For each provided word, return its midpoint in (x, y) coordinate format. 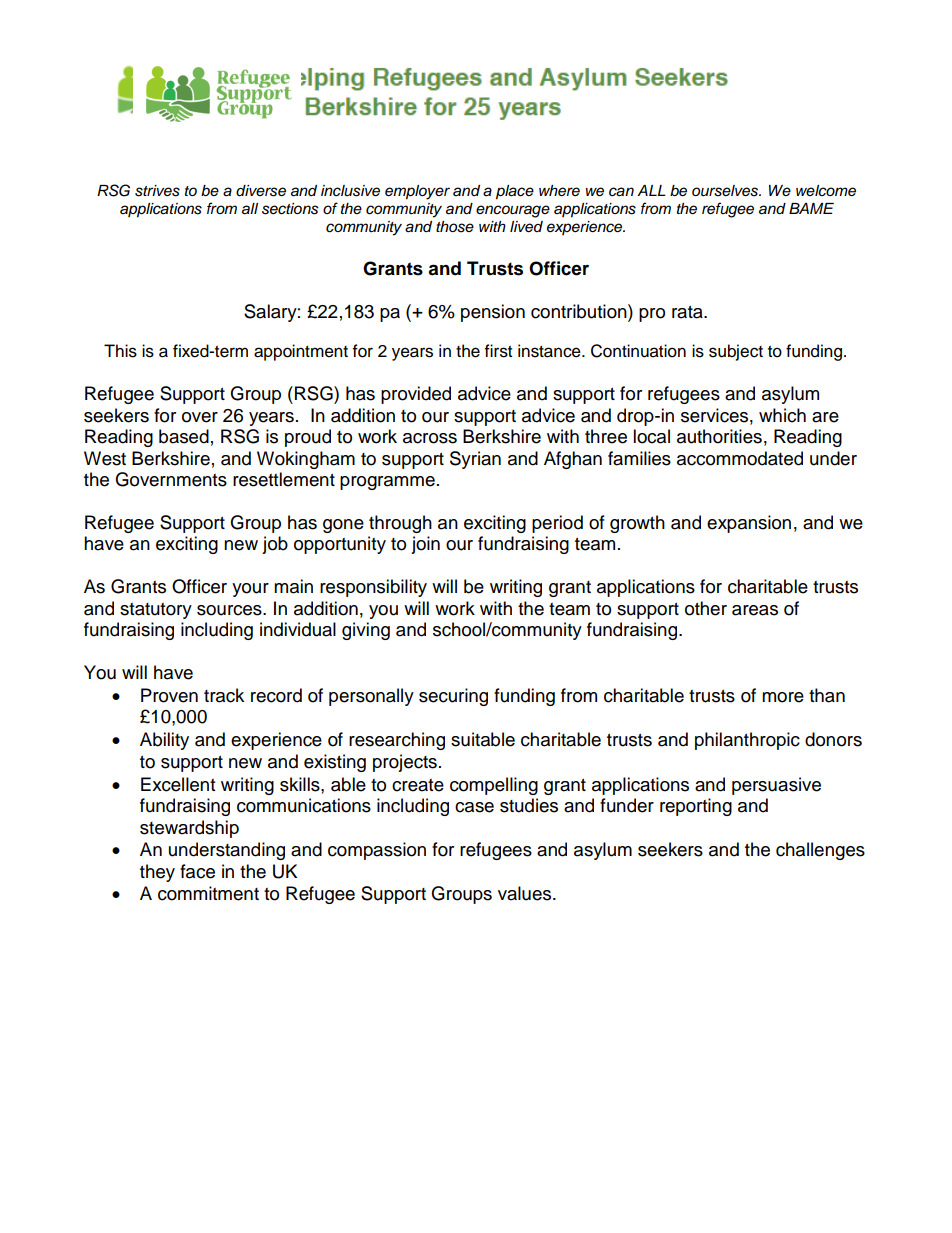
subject (736, 352)
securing (453, 697)
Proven (169, 695)
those (455, 227)
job (275, 545)
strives (157, 191)
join (425, 545)
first (498, 351)
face (197, 871)
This (120, 351)
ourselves (726, 191)
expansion (749, 524)
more (783, 697)
